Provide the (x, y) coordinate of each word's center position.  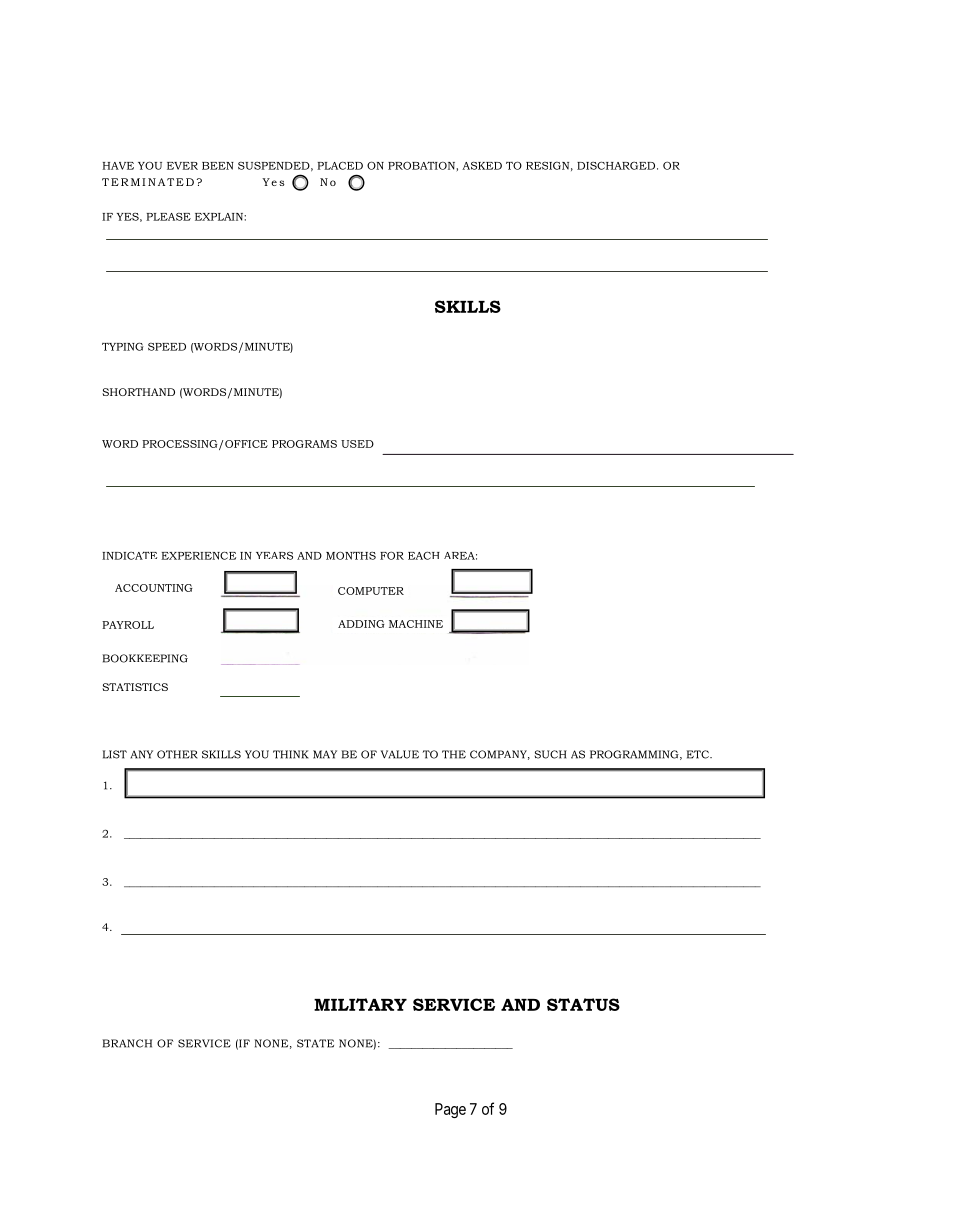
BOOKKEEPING (145, 658)
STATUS (583, 1004)
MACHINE (416, 624)
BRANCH (127, 1043)
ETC (699, 754)
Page (450, 1110)
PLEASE (168, 217)
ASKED (482, 165)
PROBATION (421, 165)
